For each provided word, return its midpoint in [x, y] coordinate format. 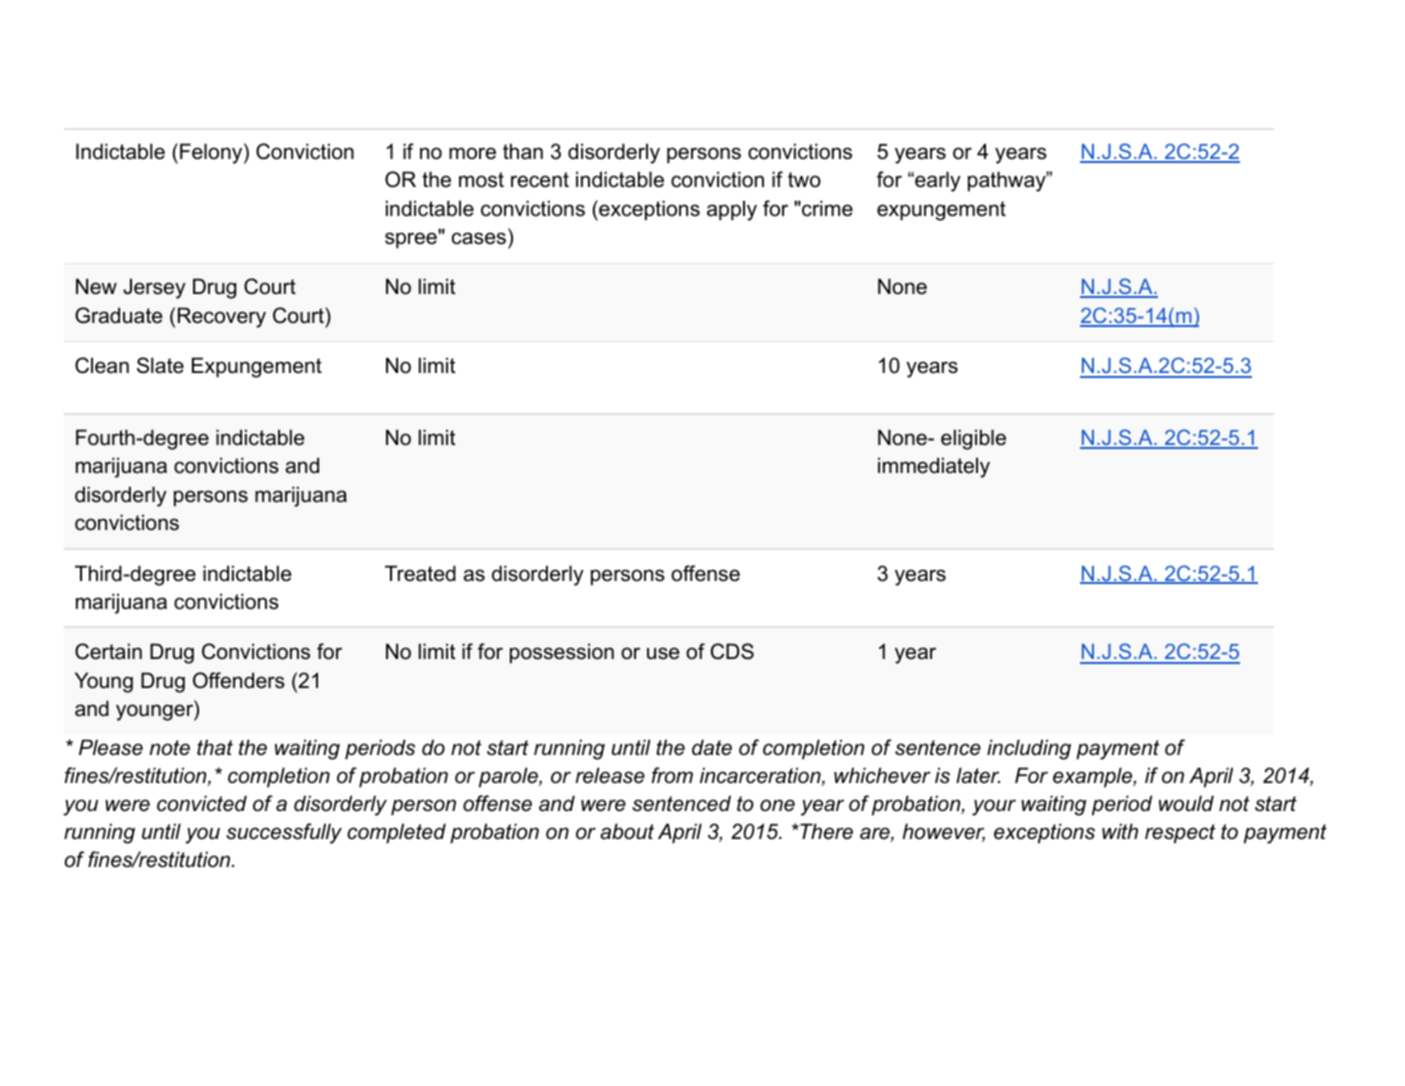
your [994, 807]
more [472, 153]
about [627, 831]
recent [540, 180]
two [804, 180]
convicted [202, 803]
